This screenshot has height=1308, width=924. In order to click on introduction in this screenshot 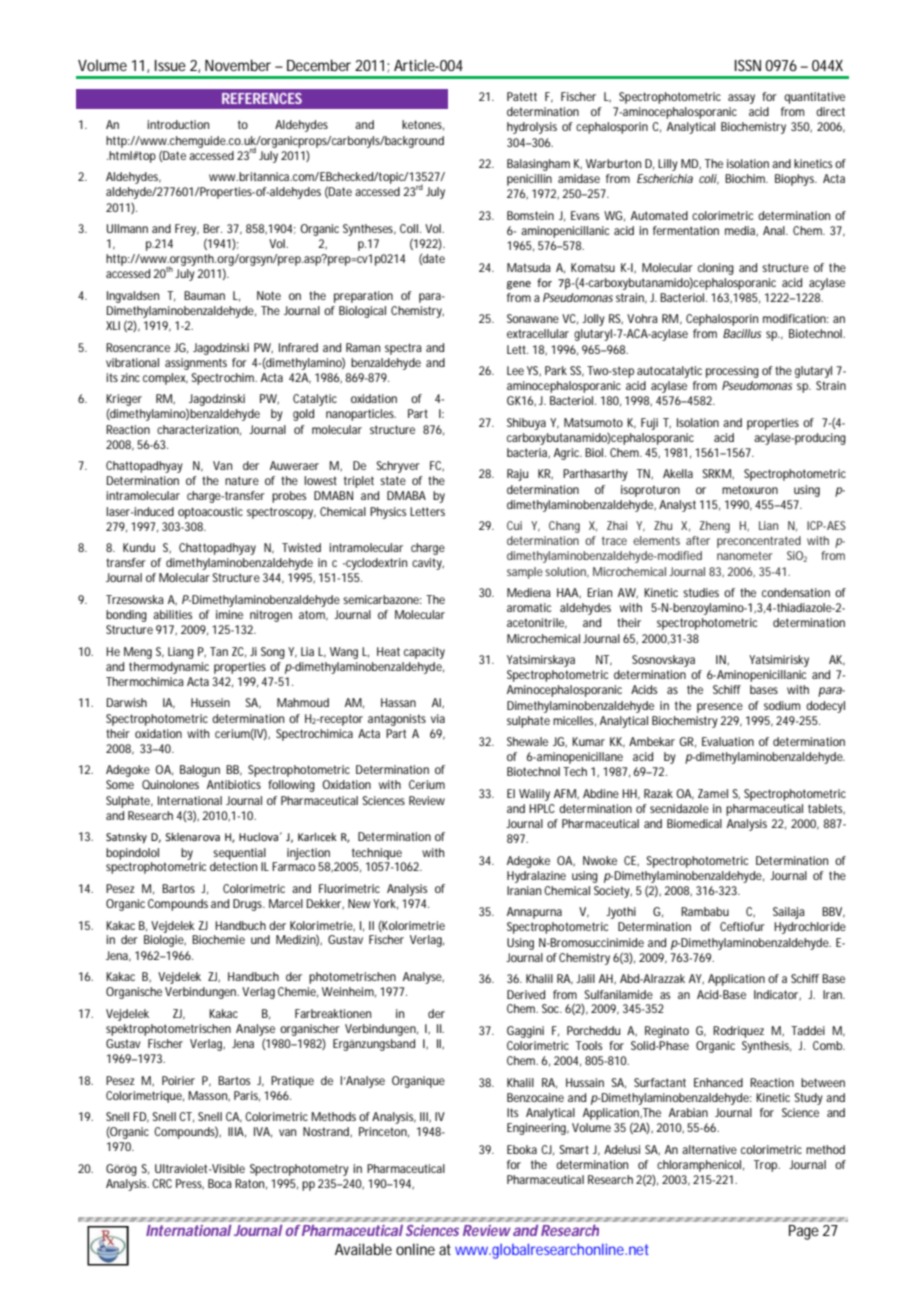, I will do `click(178, 124)`.
